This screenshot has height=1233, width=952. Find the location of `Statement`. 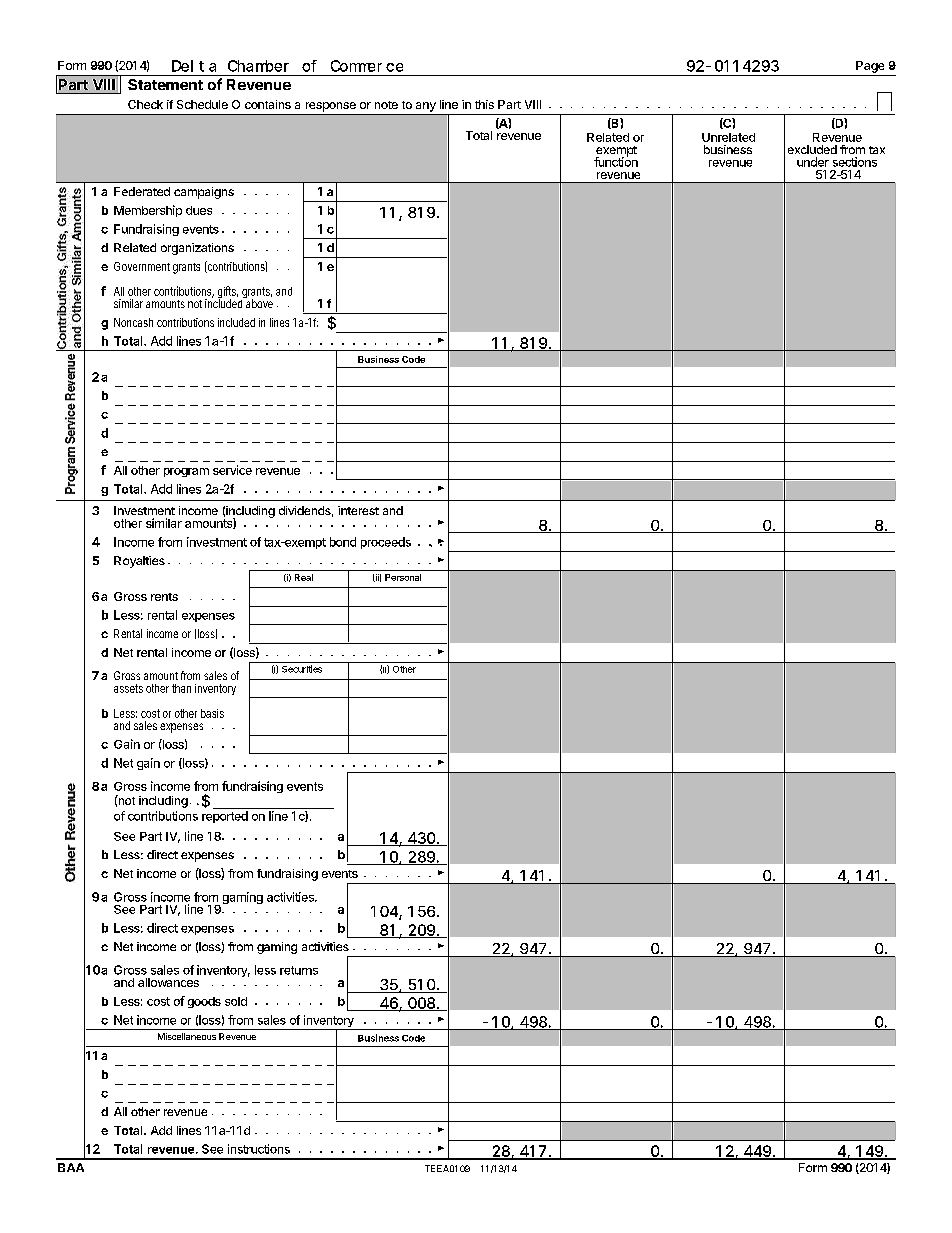

Statement is located at coordinates (165, 84).
